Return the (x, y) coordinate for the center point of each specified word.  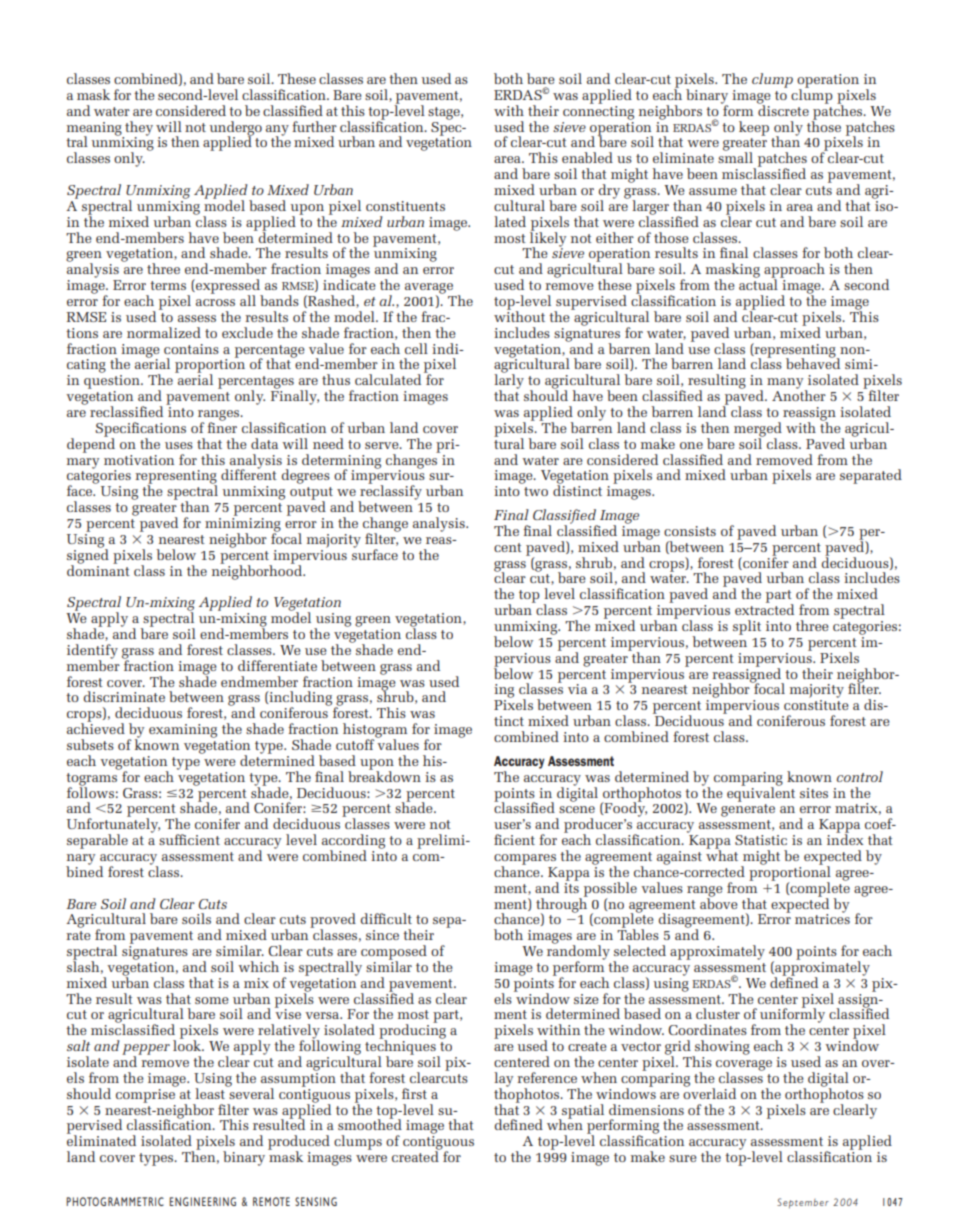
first (414, 1093)
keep (754, 128)
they (138, 129)
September (803, 1203)
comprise (146, 1094)
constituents (405, 206)
